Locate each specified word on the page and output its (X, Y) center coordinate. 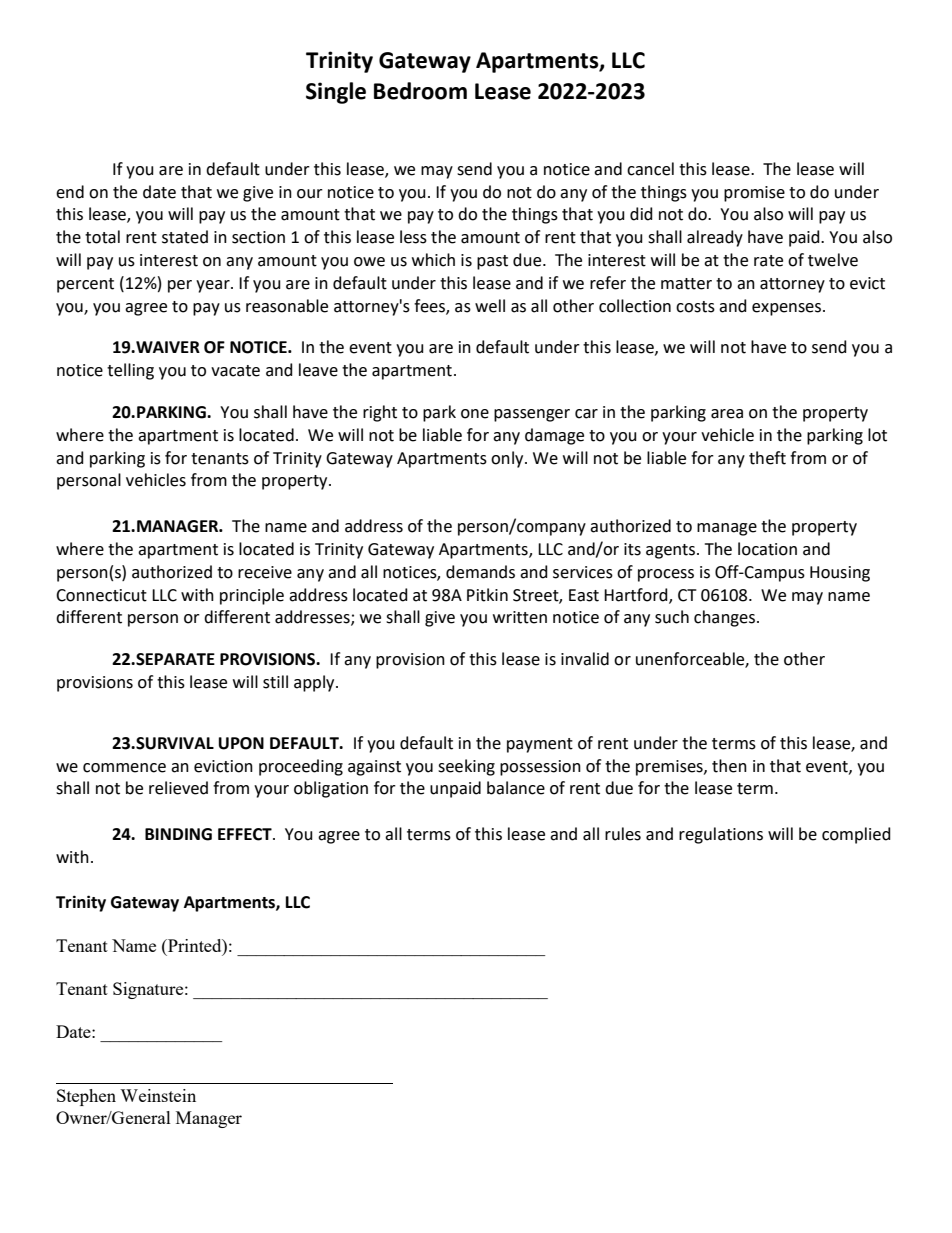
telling (130, 371)
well (490, 306)
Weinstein (158, 1095)
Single (336, 93)
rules (623, 834)
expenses (786, 309)
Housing (840, 574)
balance (516, 788)
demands (480, 572)
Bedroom (420, 91)
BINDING (178, 834)
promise (754, 194)
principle (252, 596)
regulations (721, 835)
